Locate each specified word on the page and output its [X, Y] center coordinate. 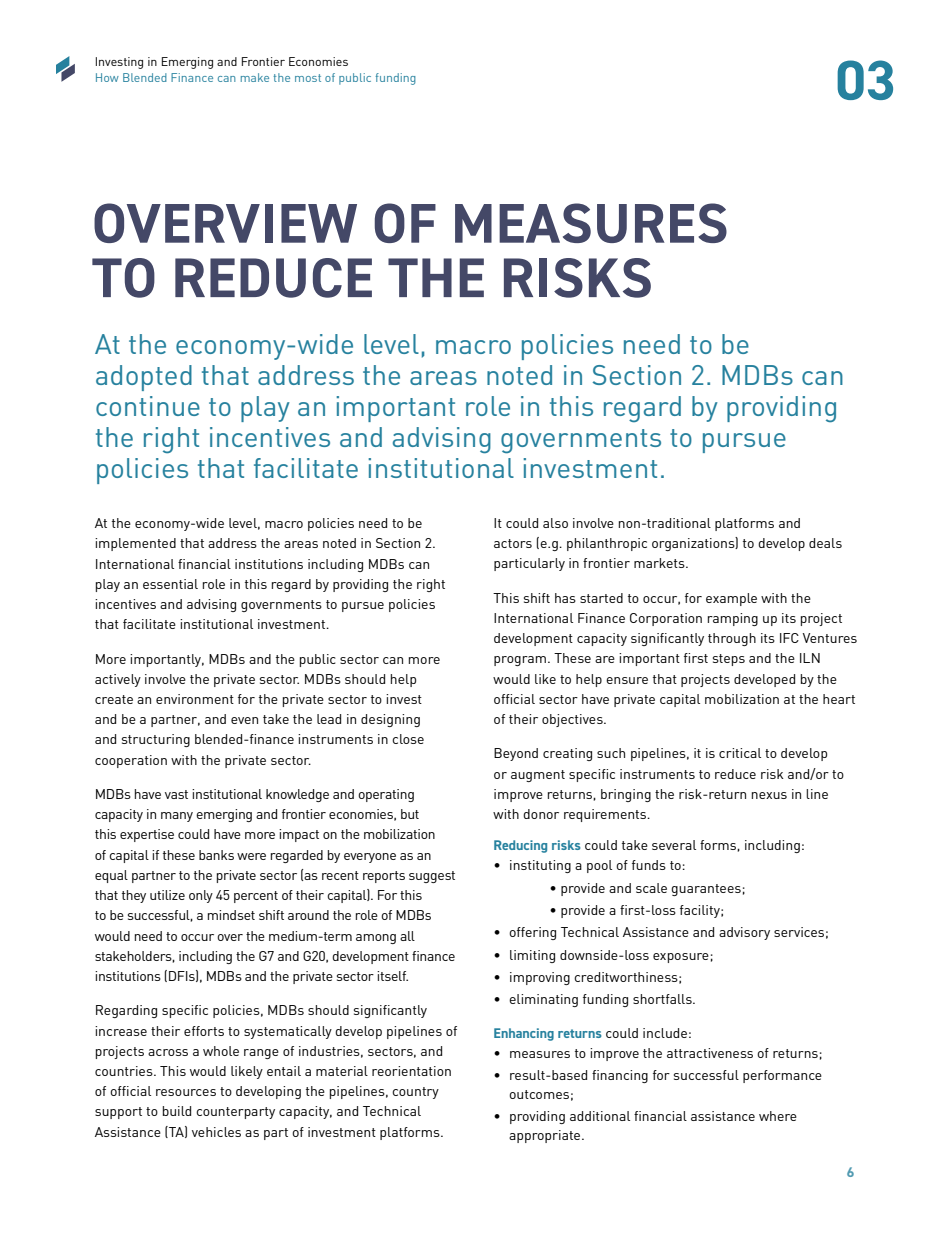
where [778, 1116]
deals [825, 543]
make [255, 77]
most [308, 78]
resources [186, 1092]
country [415, 1093]
